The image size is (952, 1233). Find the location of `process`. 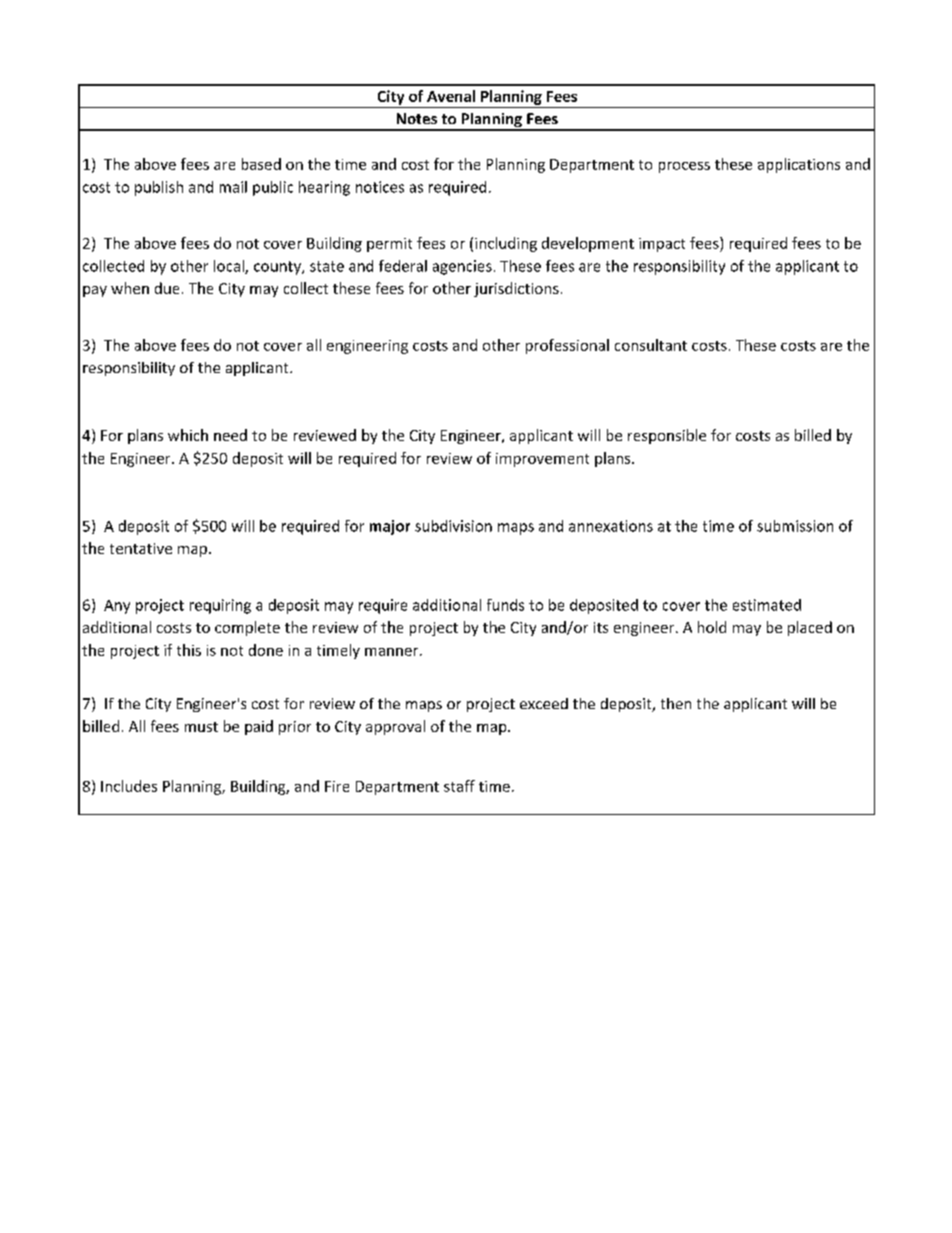

process is located at coordinates (684, 167).
